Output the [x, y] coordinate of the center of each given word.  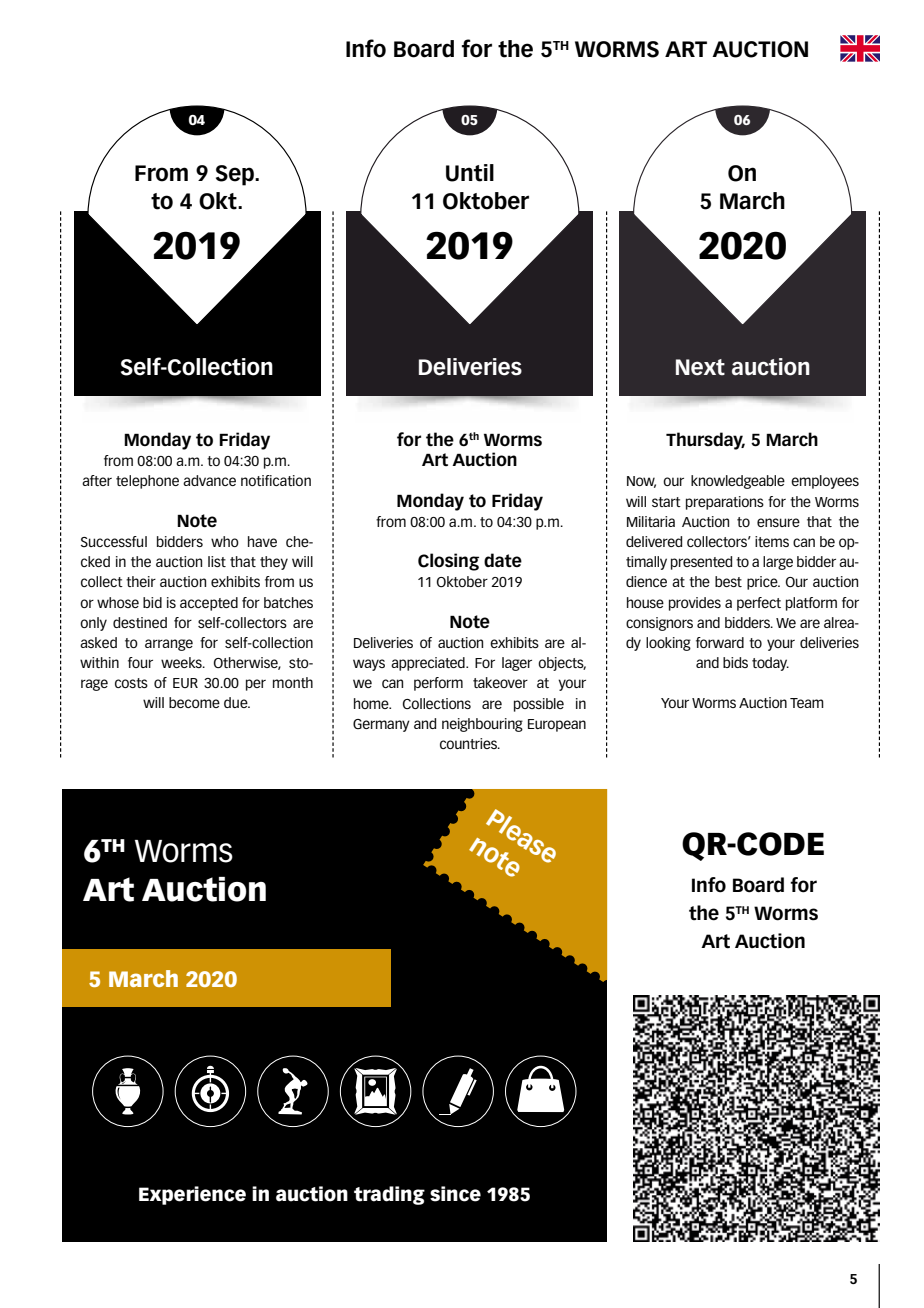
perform [438, 684]
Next [700, 367]
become [194, 702]
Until [470, 173]
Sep [236, 175]
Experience [192, 1195]
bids [735, 662]
